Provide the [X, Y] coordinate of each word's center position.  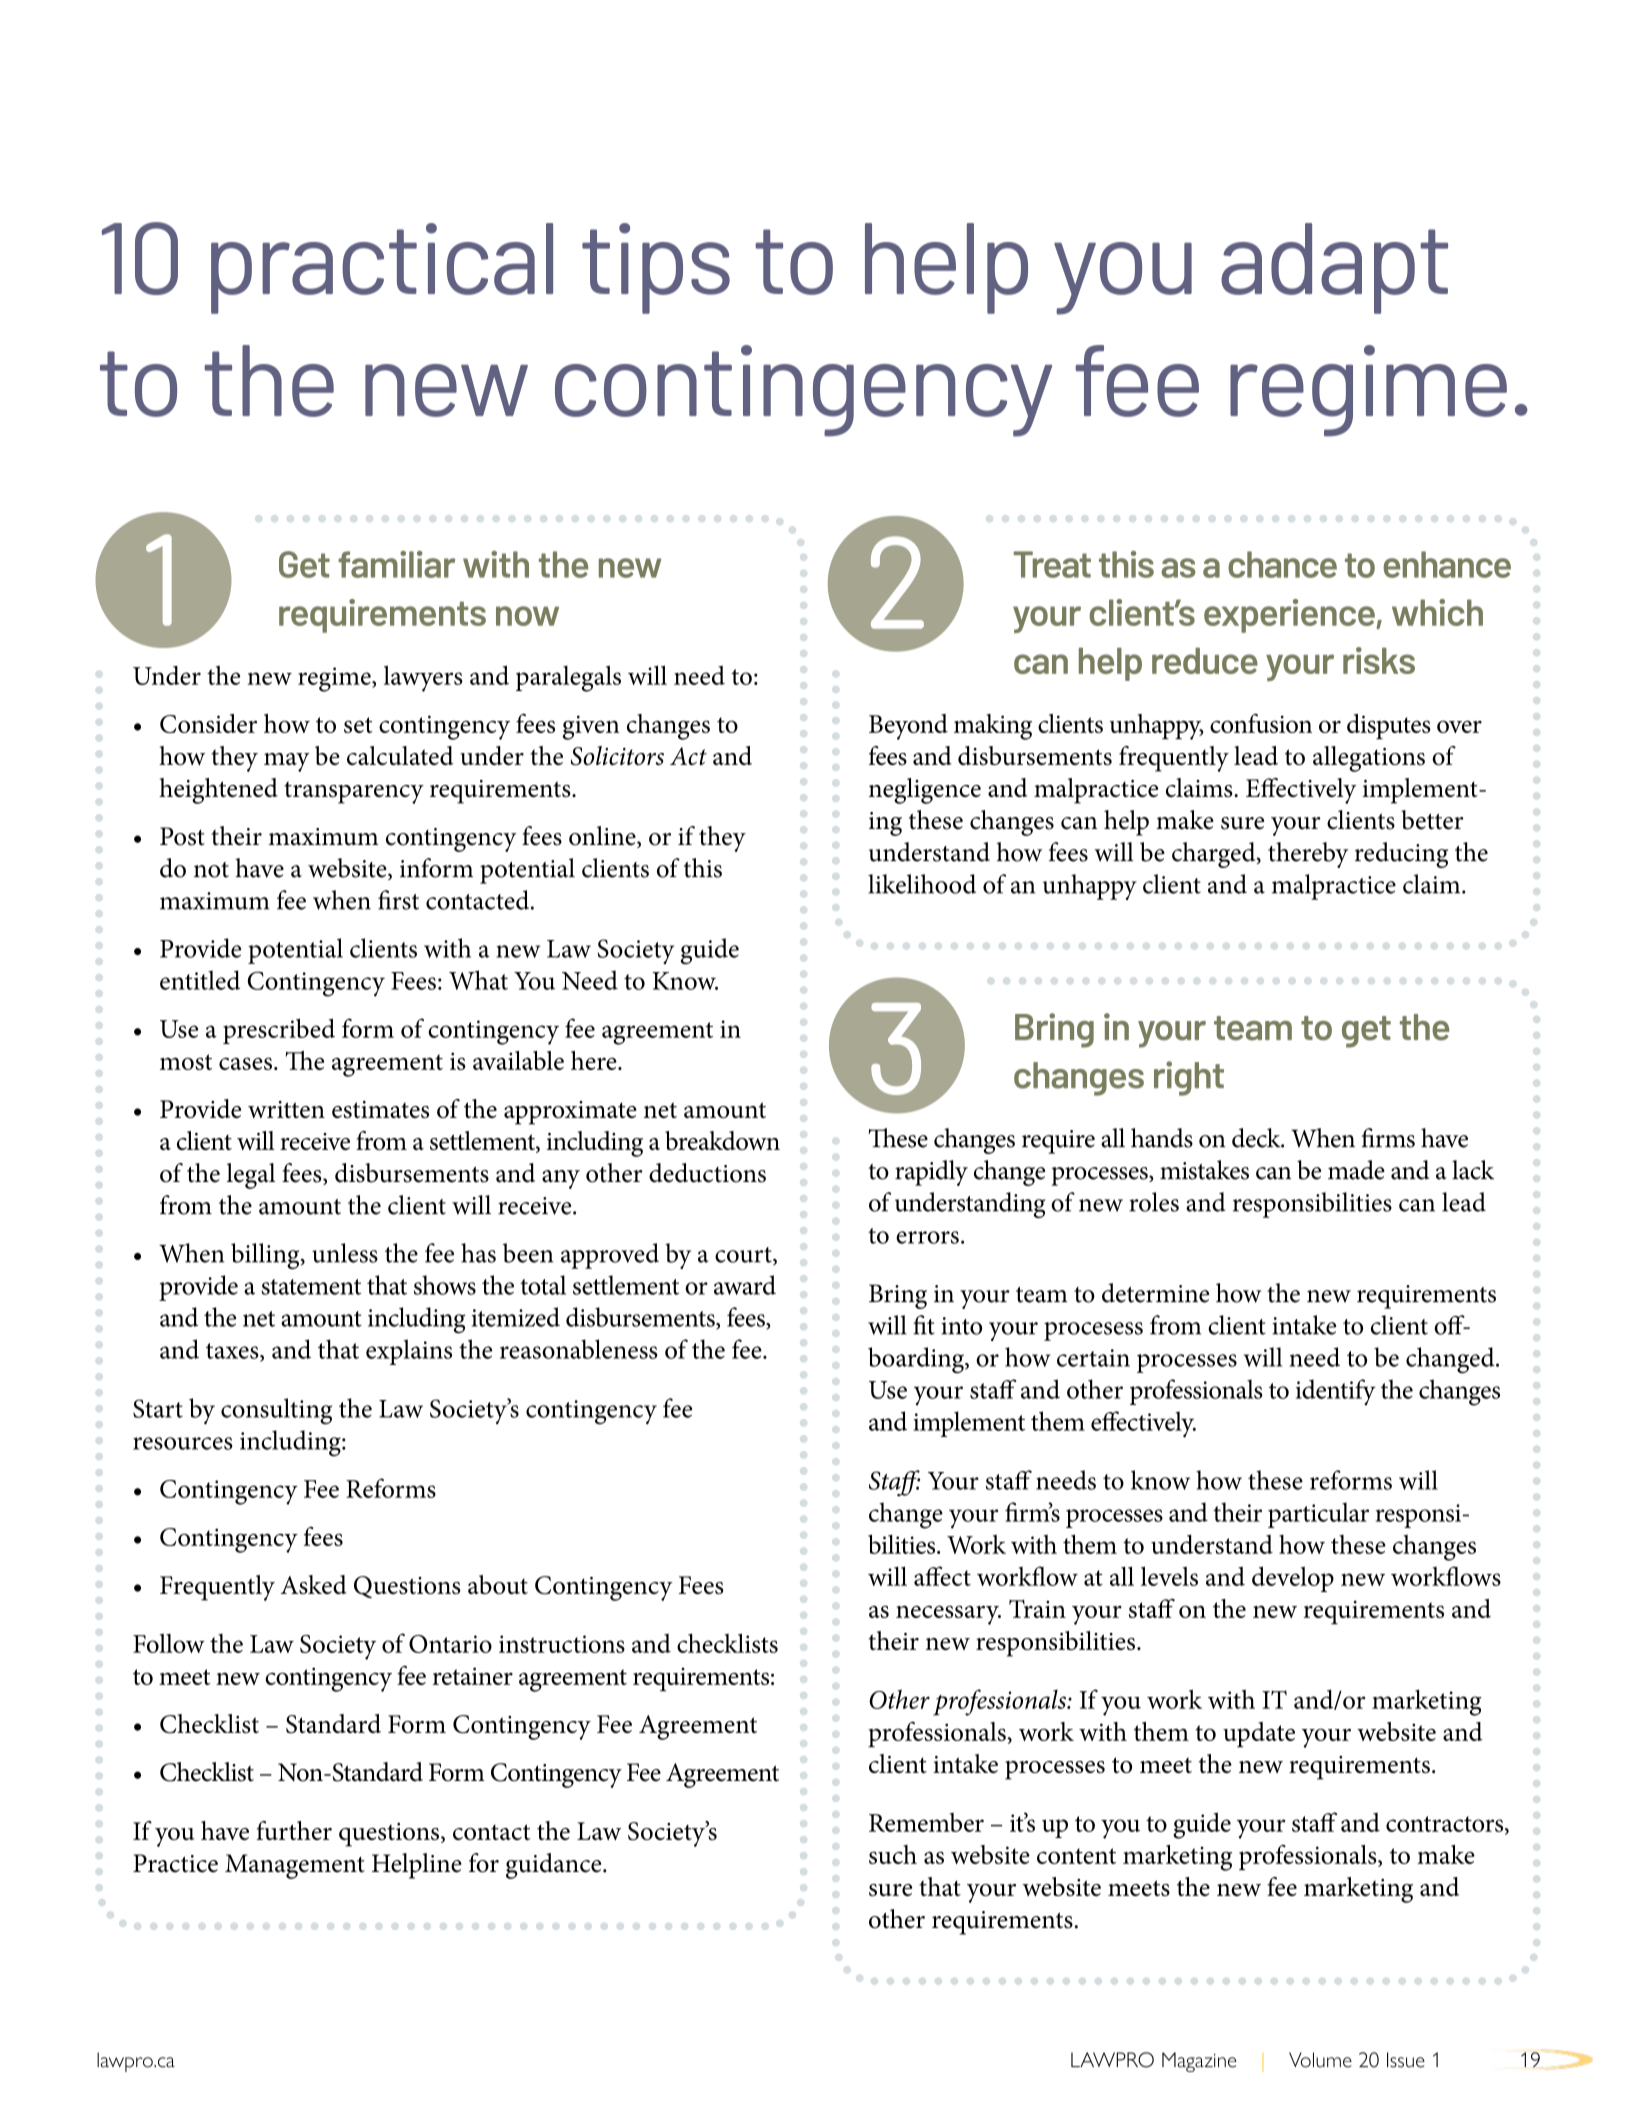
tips [656, 268]
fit [924, 1325]
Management [295, 1866]
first [398, 900]
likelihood [922, 884]
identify [1336, 1392]
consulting [276, 1411]
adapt [1334, 268]
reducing [1401, 855]
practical [382, 268]
